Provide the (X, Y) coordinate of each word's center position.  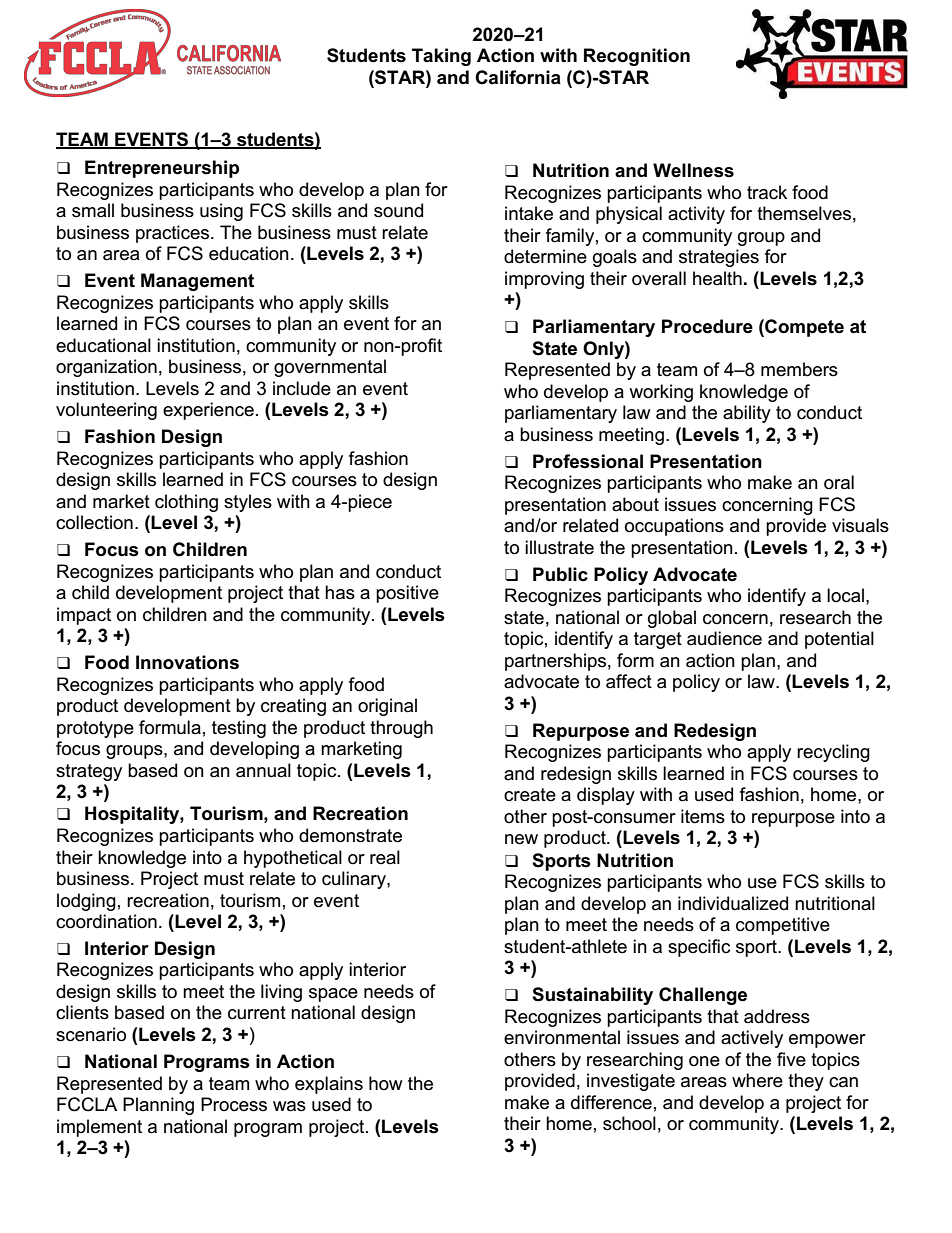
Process (234, 1104)
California (518, 77)
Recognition (637, 57)
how (386, 1083)
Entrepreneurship (162, 169)
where (757, 1080)
